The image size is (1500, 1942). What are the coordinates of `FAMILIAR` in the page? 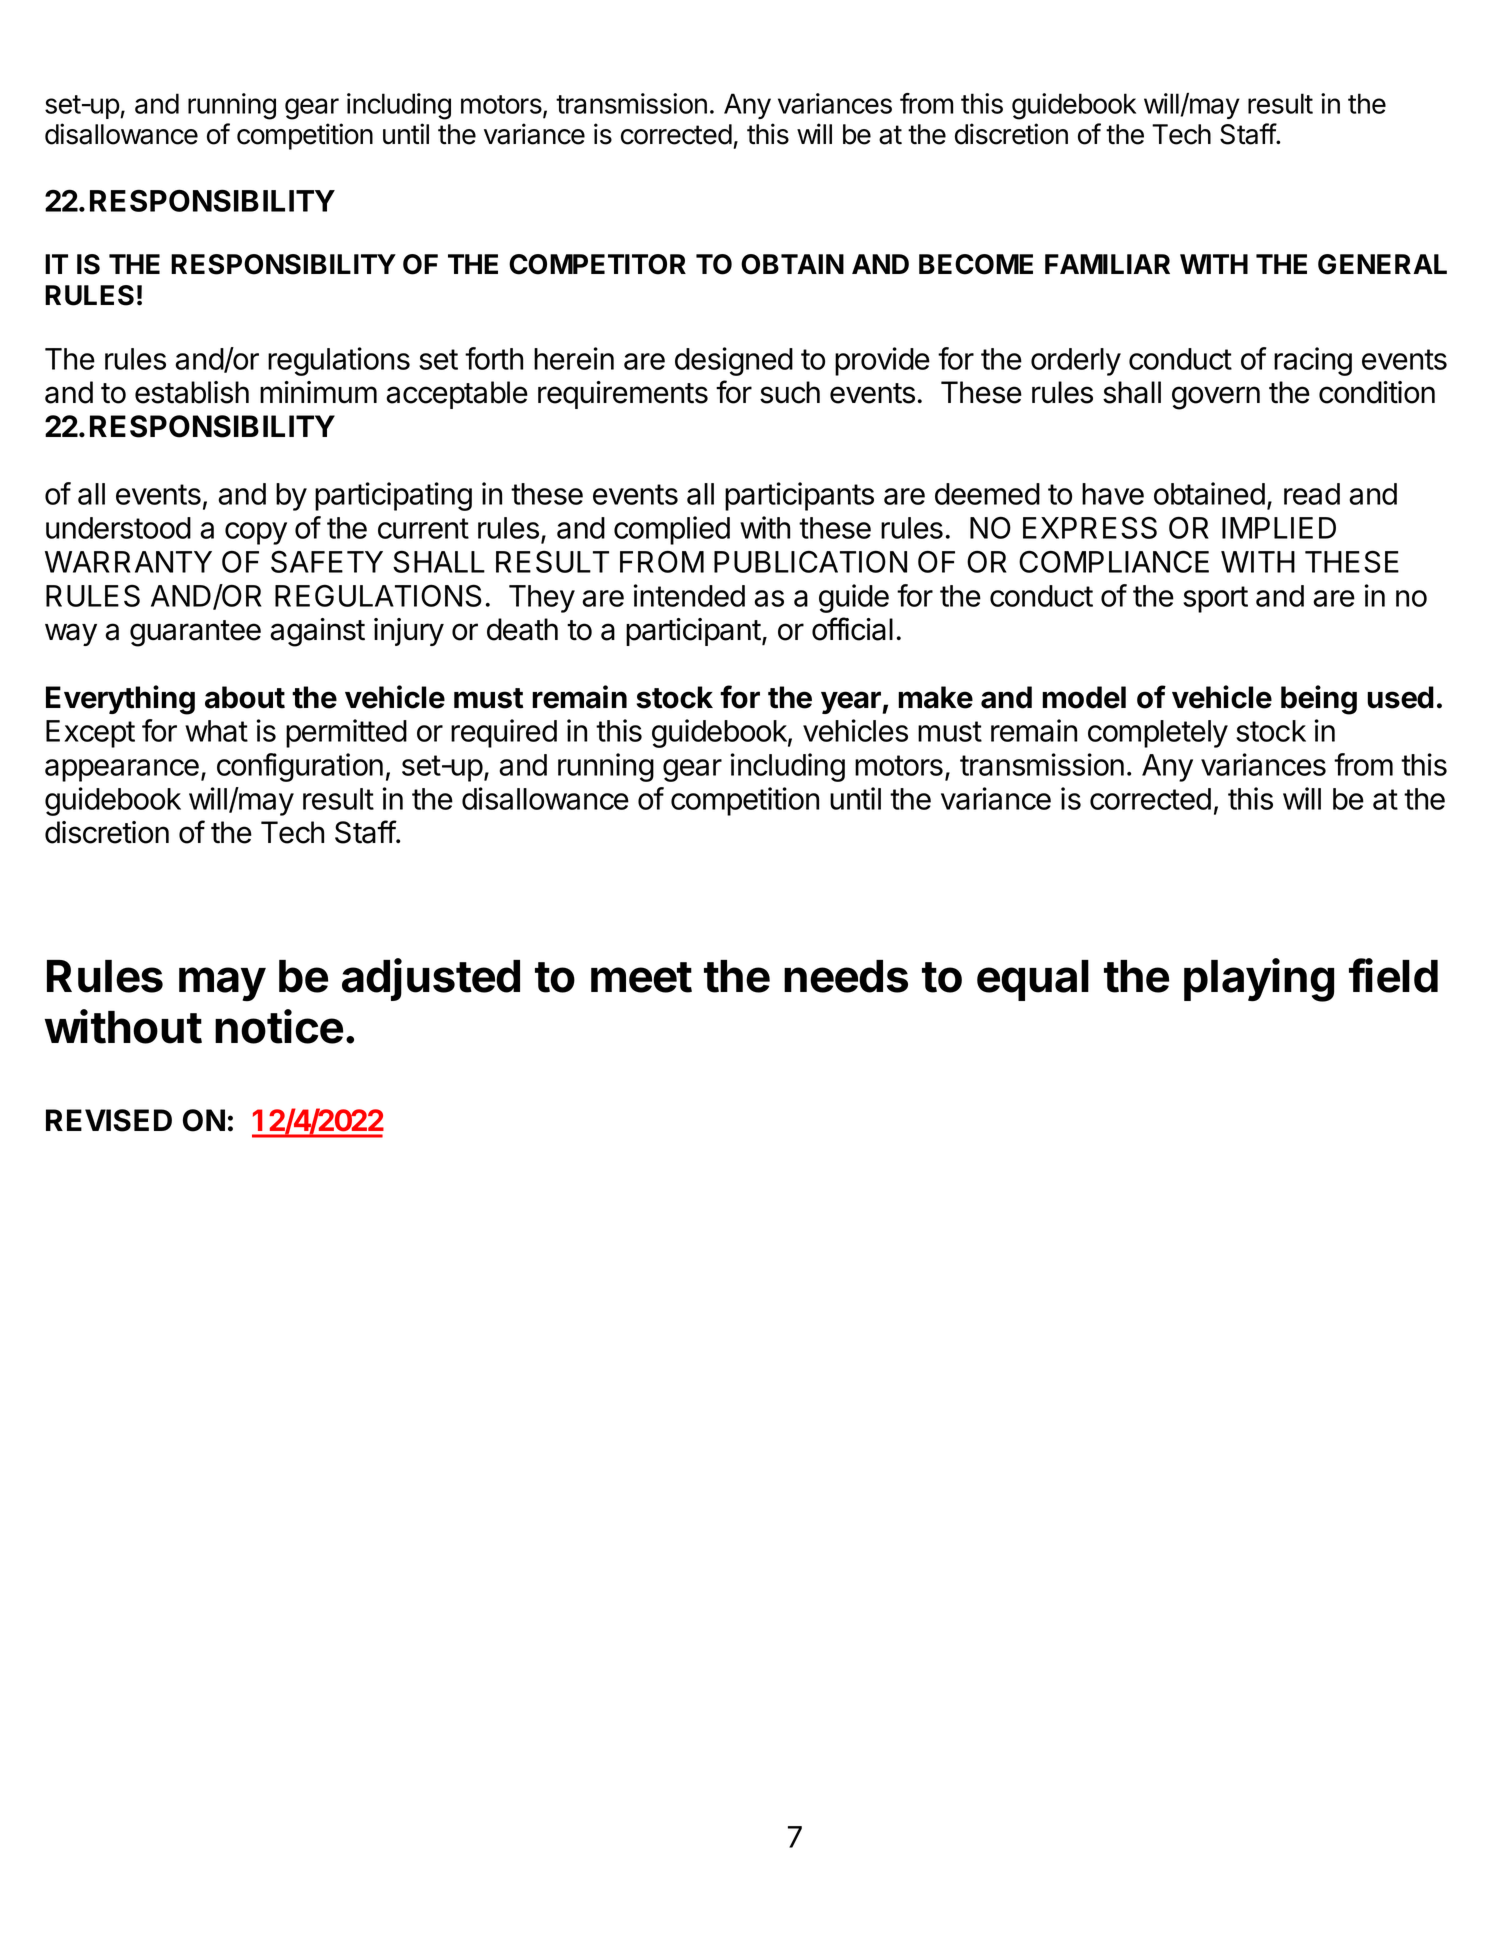 It's located at (1107, 264).
